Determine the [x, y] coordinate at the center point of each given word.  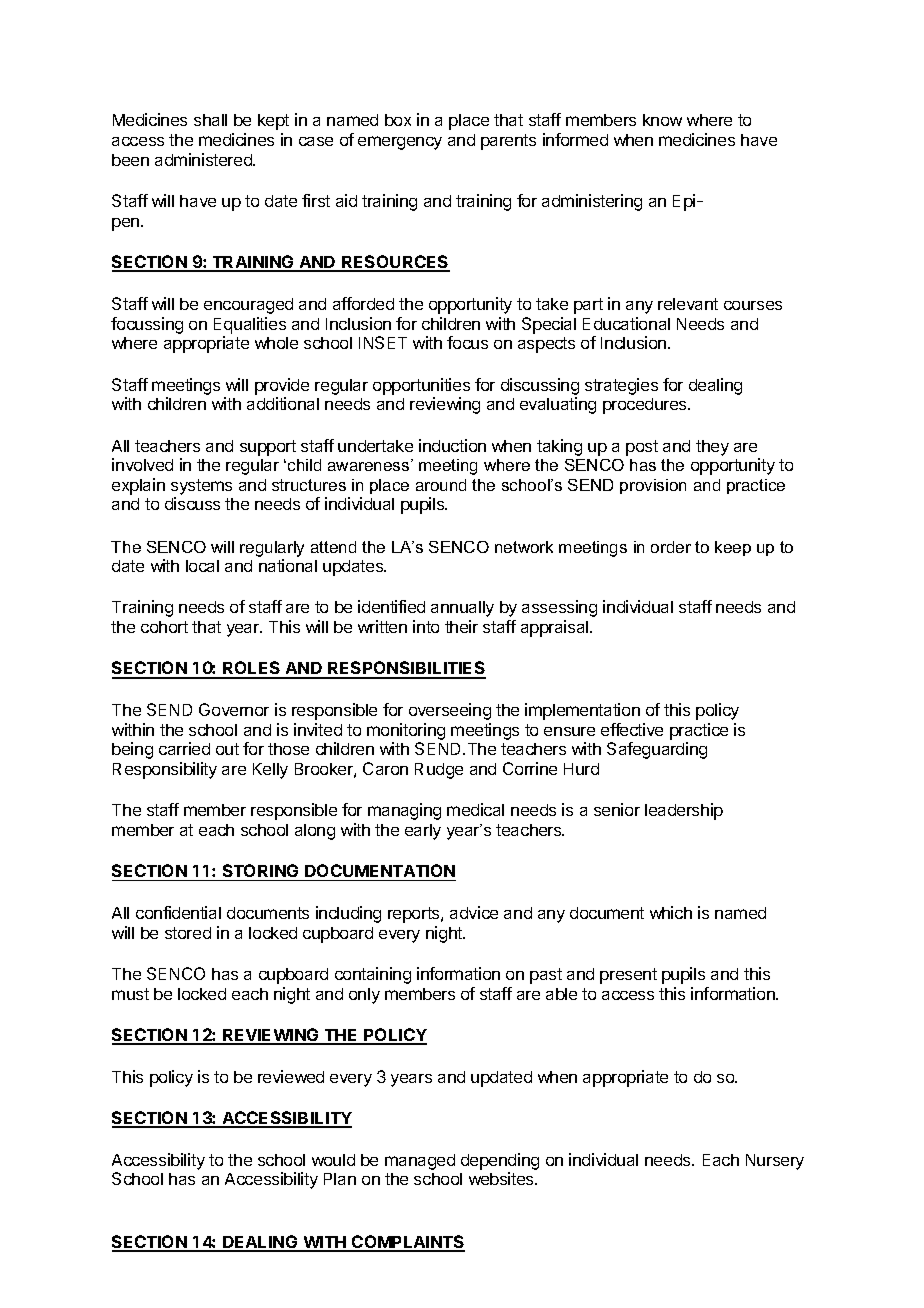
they [712, 448]
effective [632, 729]
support [268, 448]
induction [452, 445]
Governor [234, 709]
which [671, 912]
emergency [400, 143]
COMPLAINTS [407, 1243]
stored [188, 933]
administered [204, 159]
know [662, 120]
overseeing [450, 711]
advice [474, 912]
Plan [340, 1179]
